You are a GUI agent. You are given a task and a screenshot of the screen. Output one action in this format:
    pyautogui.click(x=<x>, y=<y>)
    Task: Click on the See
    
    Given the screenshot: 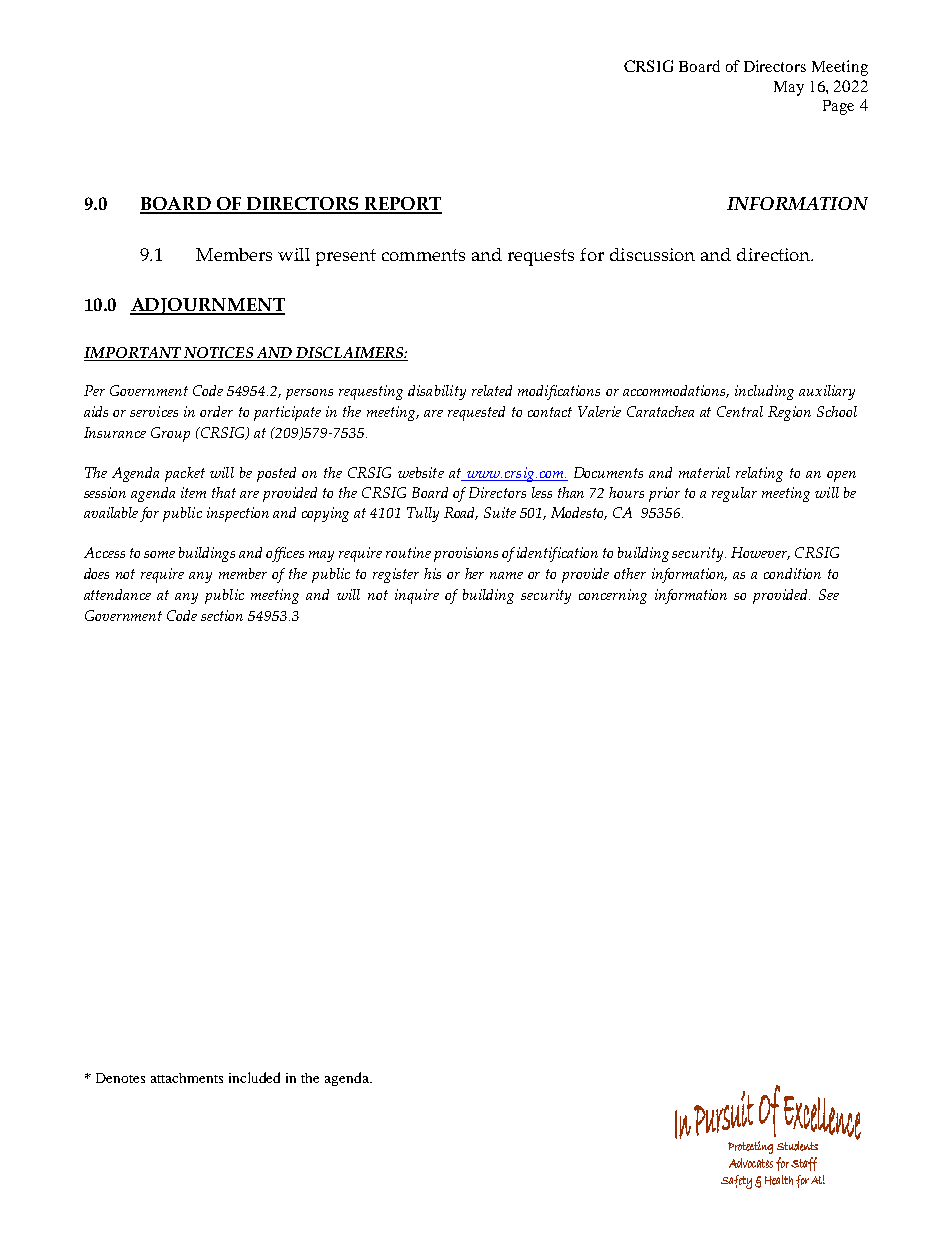 What is the action you would take?
    pyautogui.click(x=829, y=594)
